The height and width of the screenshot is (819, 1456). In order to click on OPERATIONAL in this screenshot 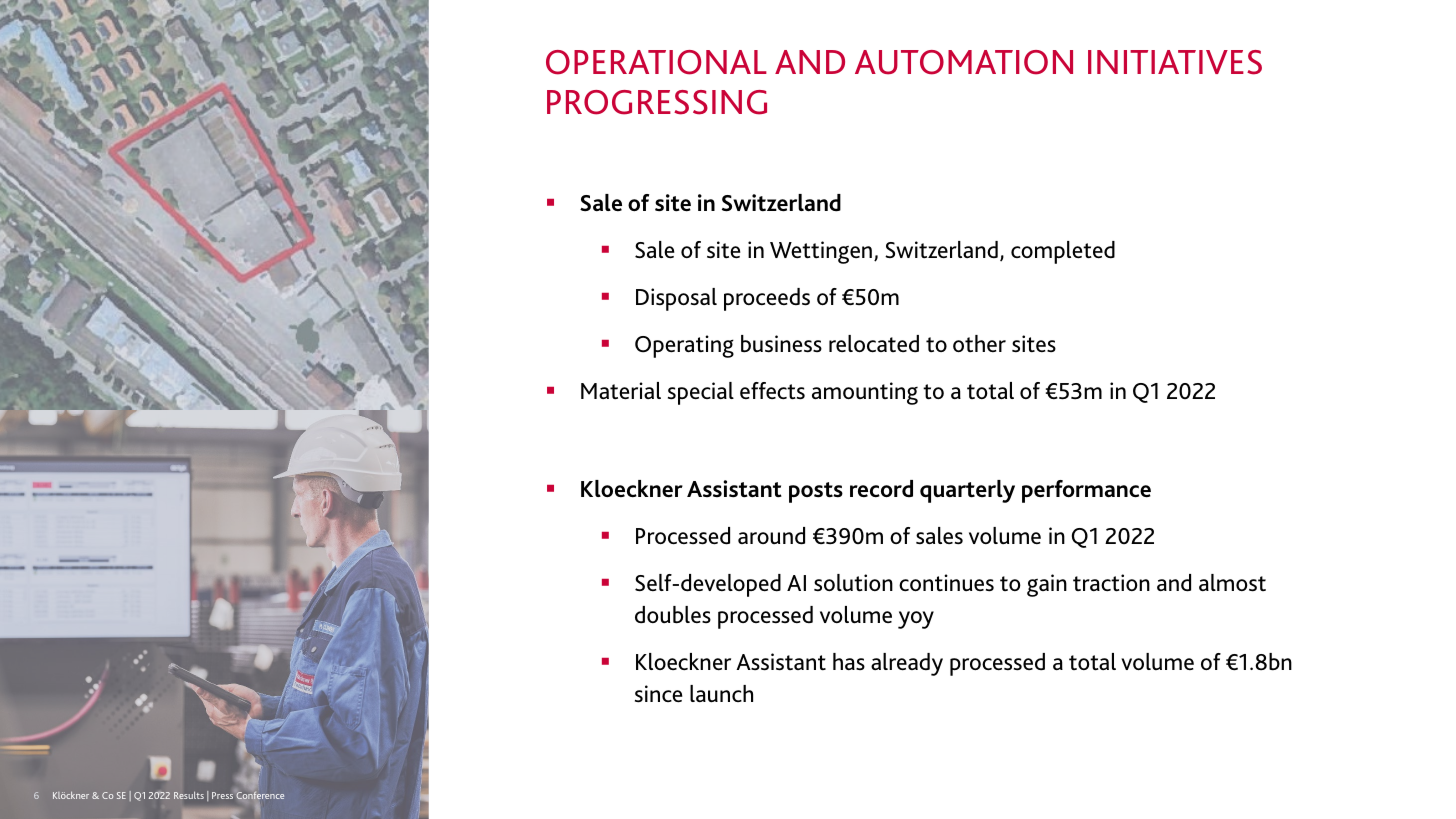, I will do `click(656, 62)`.
